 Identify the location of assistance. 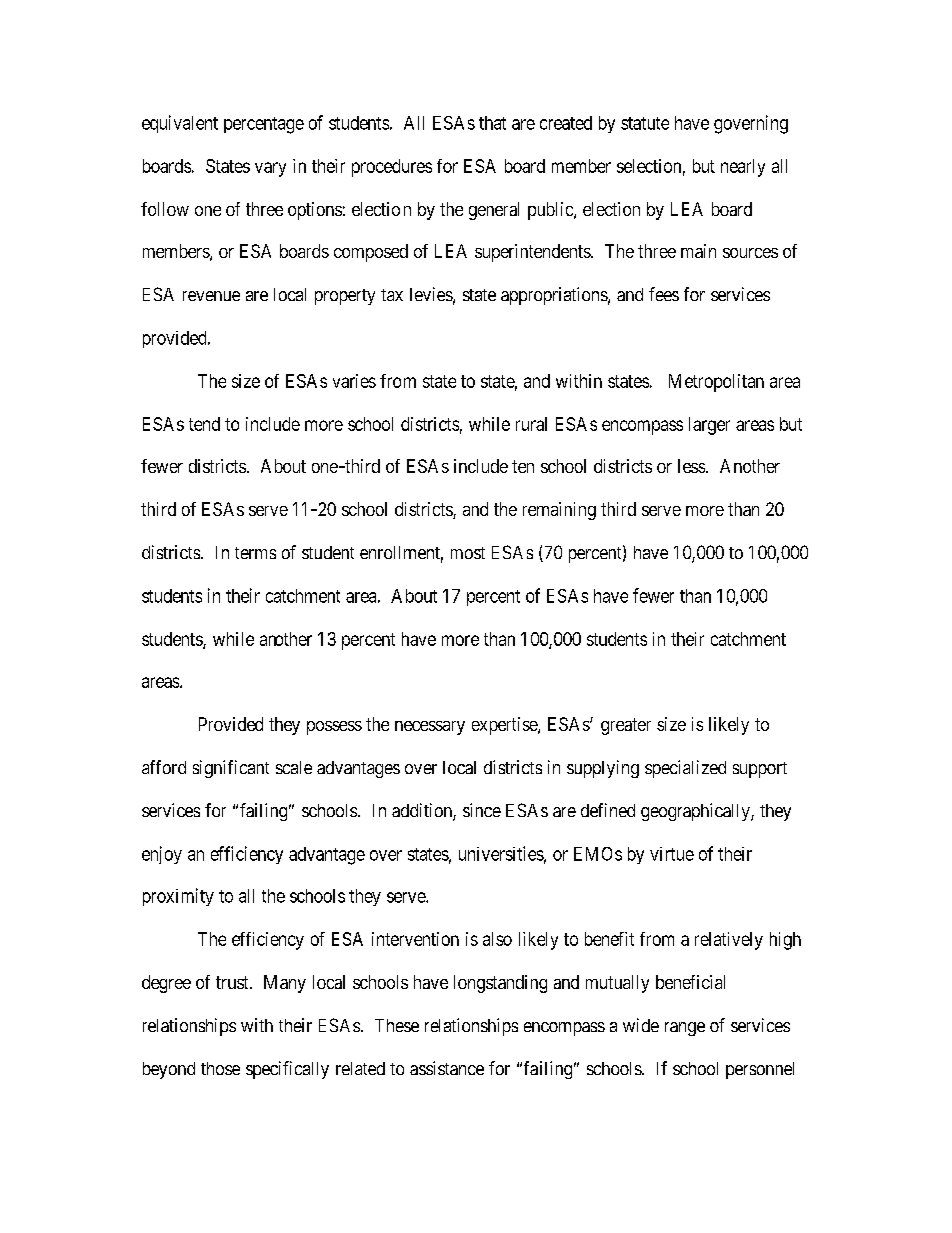
(447, 1068).
